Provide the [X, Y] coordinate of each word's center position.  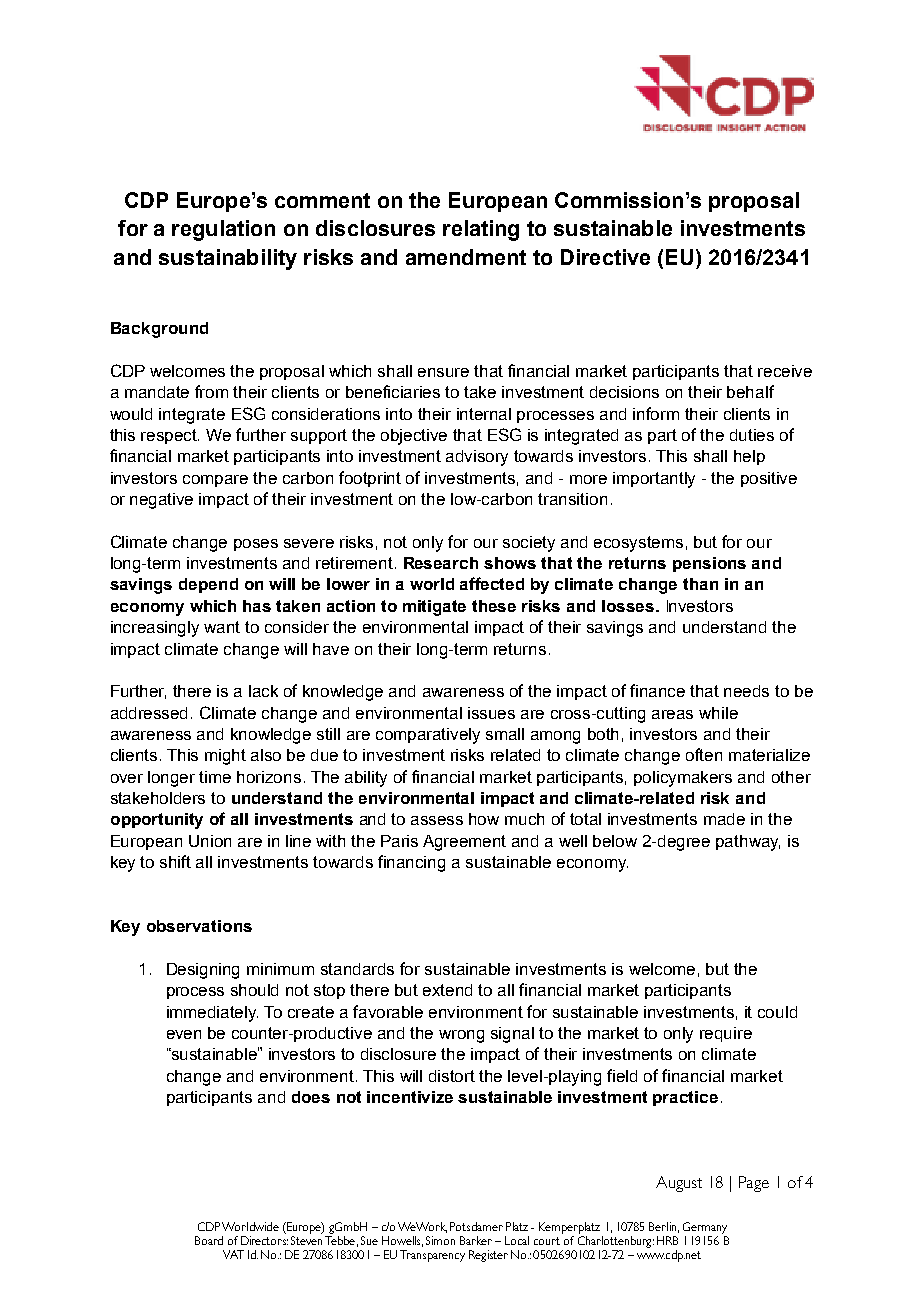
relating [481, 230]
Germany [705, 1229]
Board [209, 1240]
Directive [605, 257]
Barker [476, 1240]
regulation [223, 230]
